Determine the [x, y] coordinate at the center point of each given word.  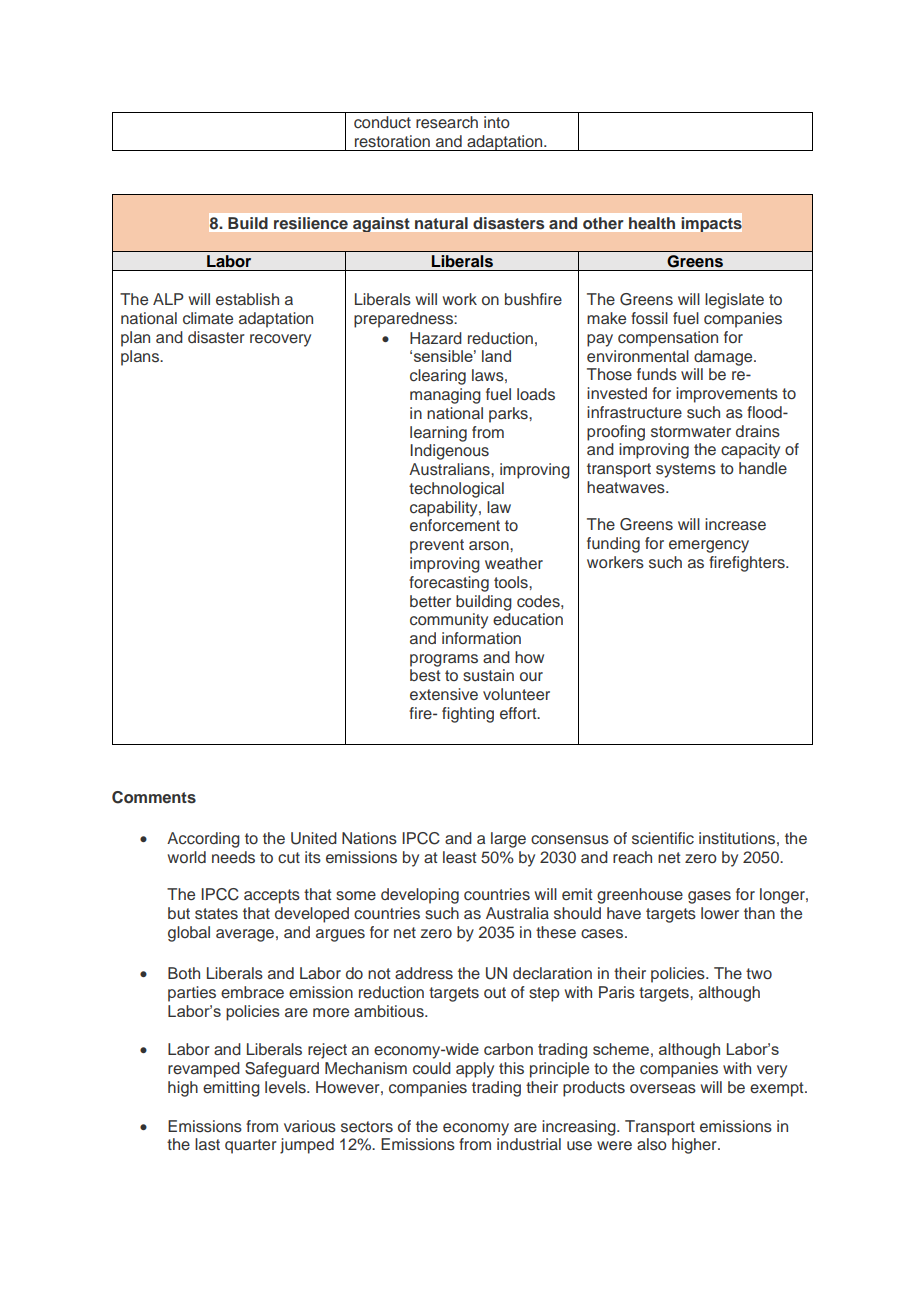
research [447, 122]
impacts [712, 224]
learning [438, 434]
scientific [663, 838]
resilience [311, 223]
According [203, 840]
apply [475, 1070]
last [207, 1144]
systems [686, 470]
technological [456, 490]
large [508, 840]
